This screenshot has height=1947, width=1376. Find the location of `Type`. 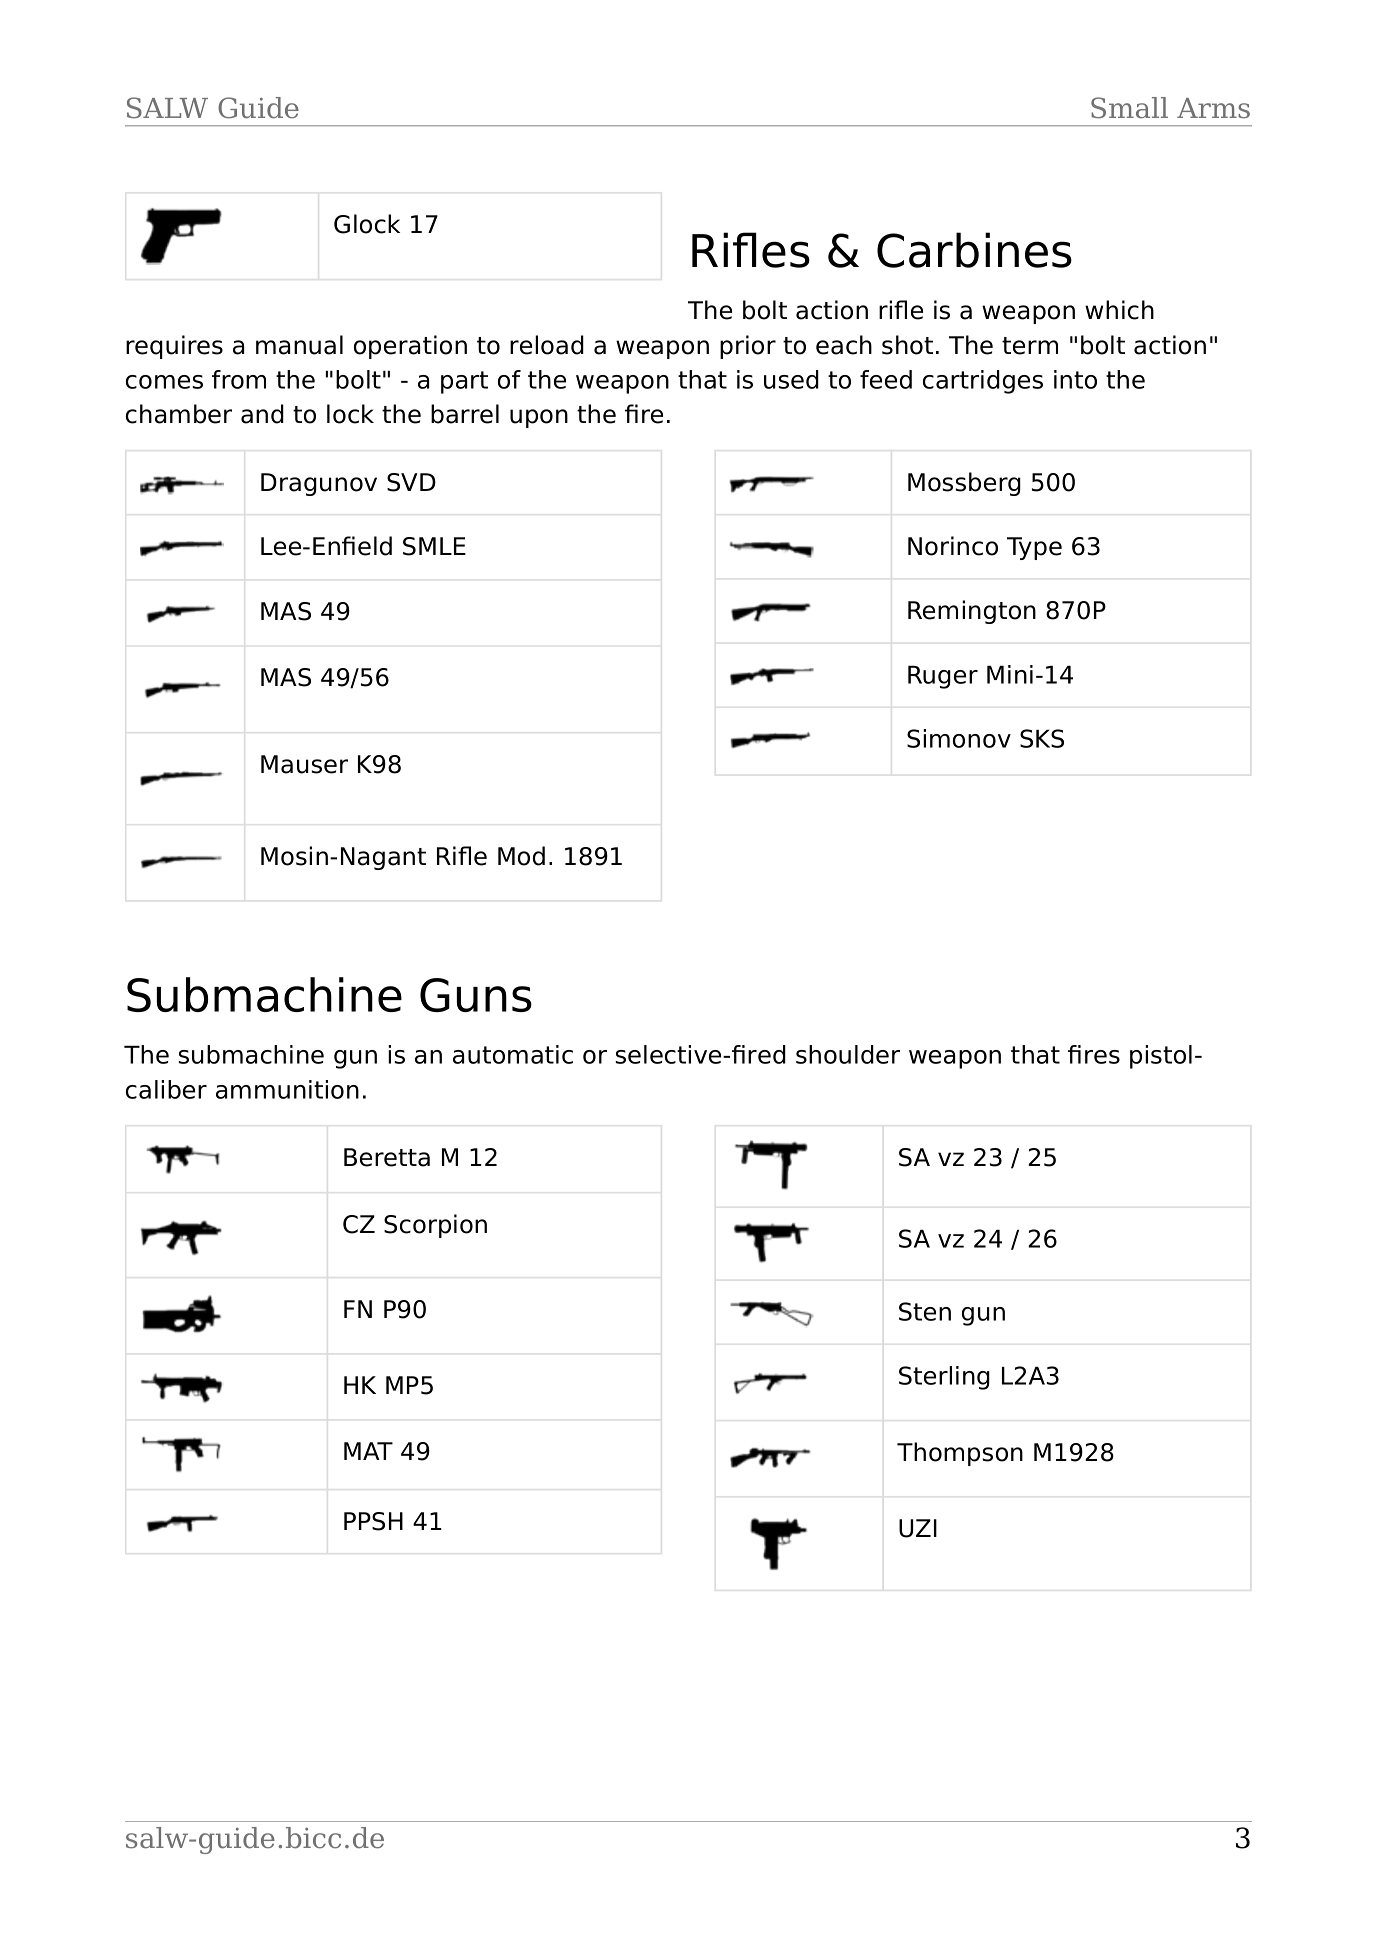

Type is located at coordinates (1034, 548).
